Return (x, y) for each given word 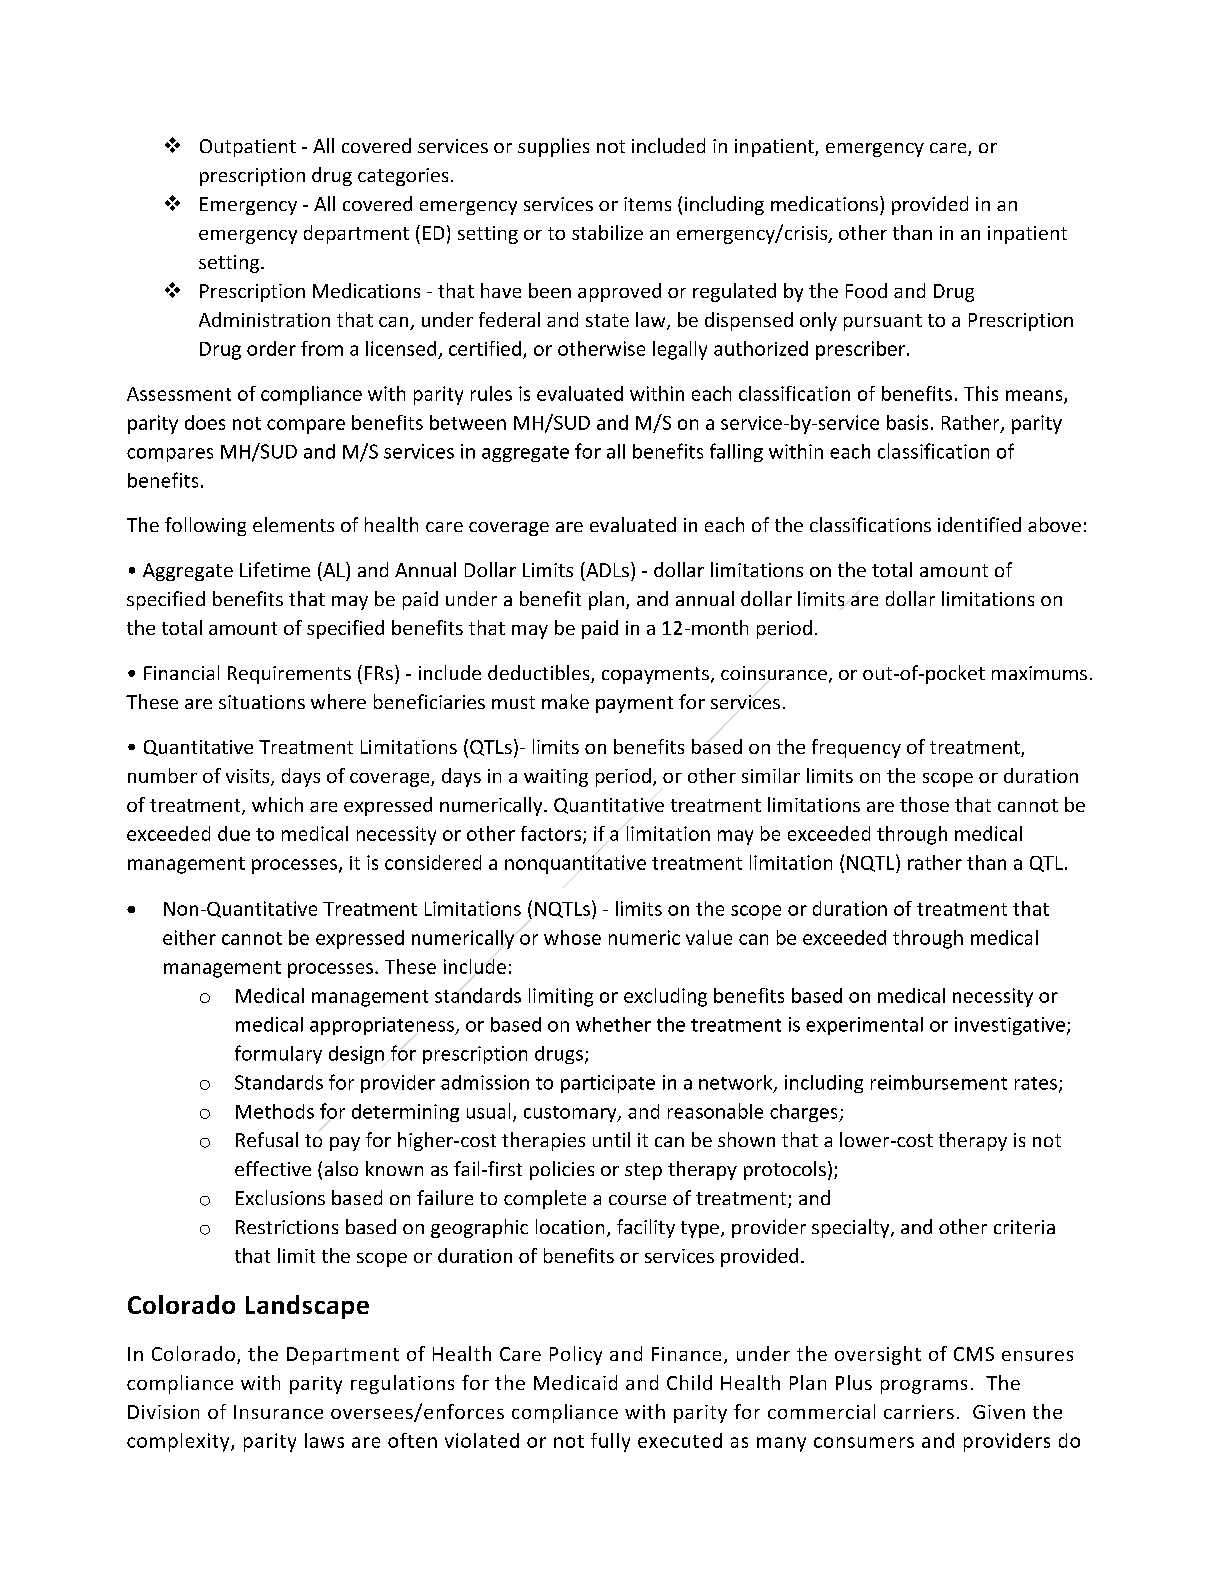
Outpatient (248, 148)
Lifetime (275, 569)
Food (866, 290)
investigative (1010, 1026)
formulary (278, 1054)
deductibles (540, 674)
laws (324, 1440)
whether (613, 1024)
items (647, 204)
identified (979, 524)
